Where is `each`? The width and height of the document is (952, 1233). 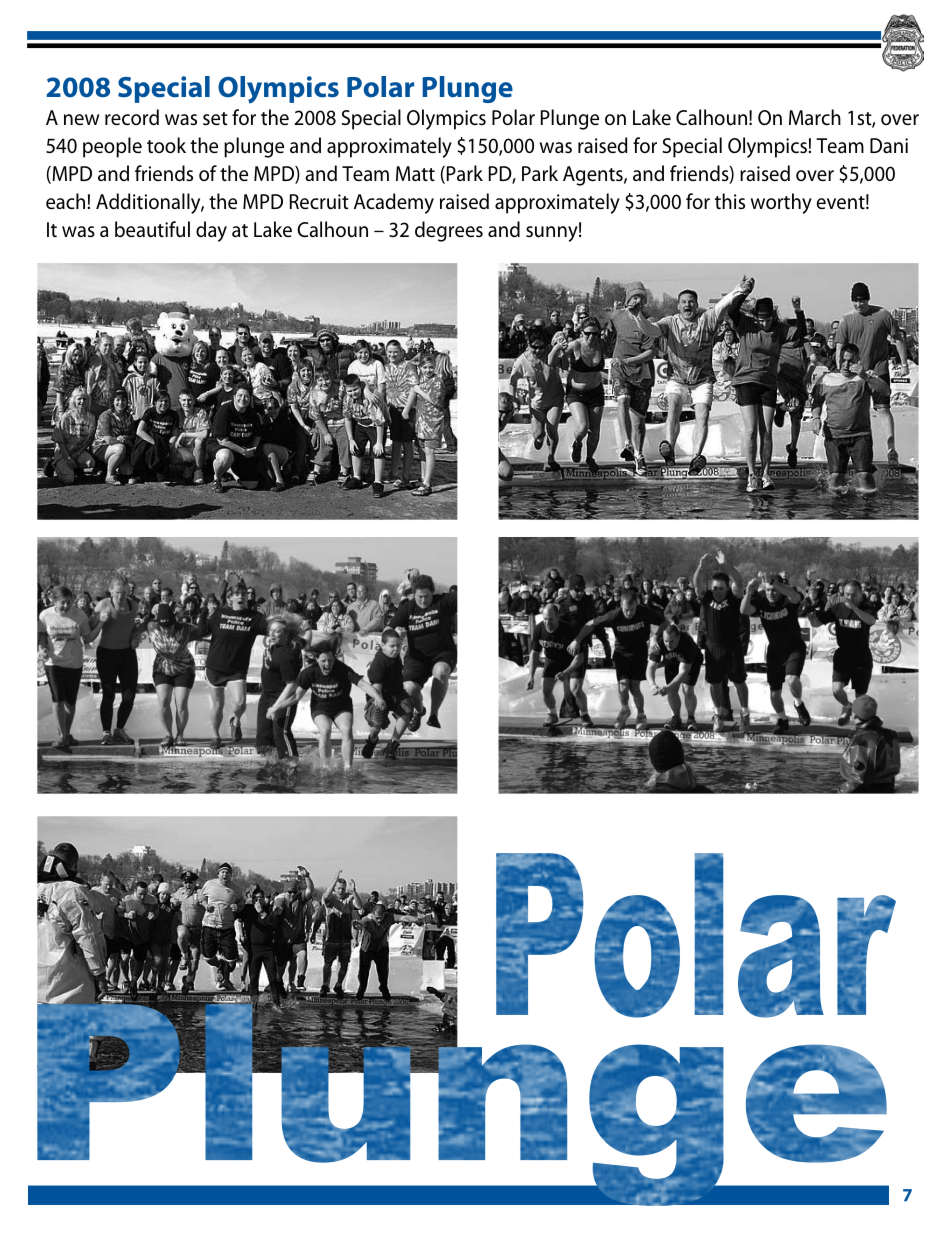
each is located at coordinates (67, 201).
